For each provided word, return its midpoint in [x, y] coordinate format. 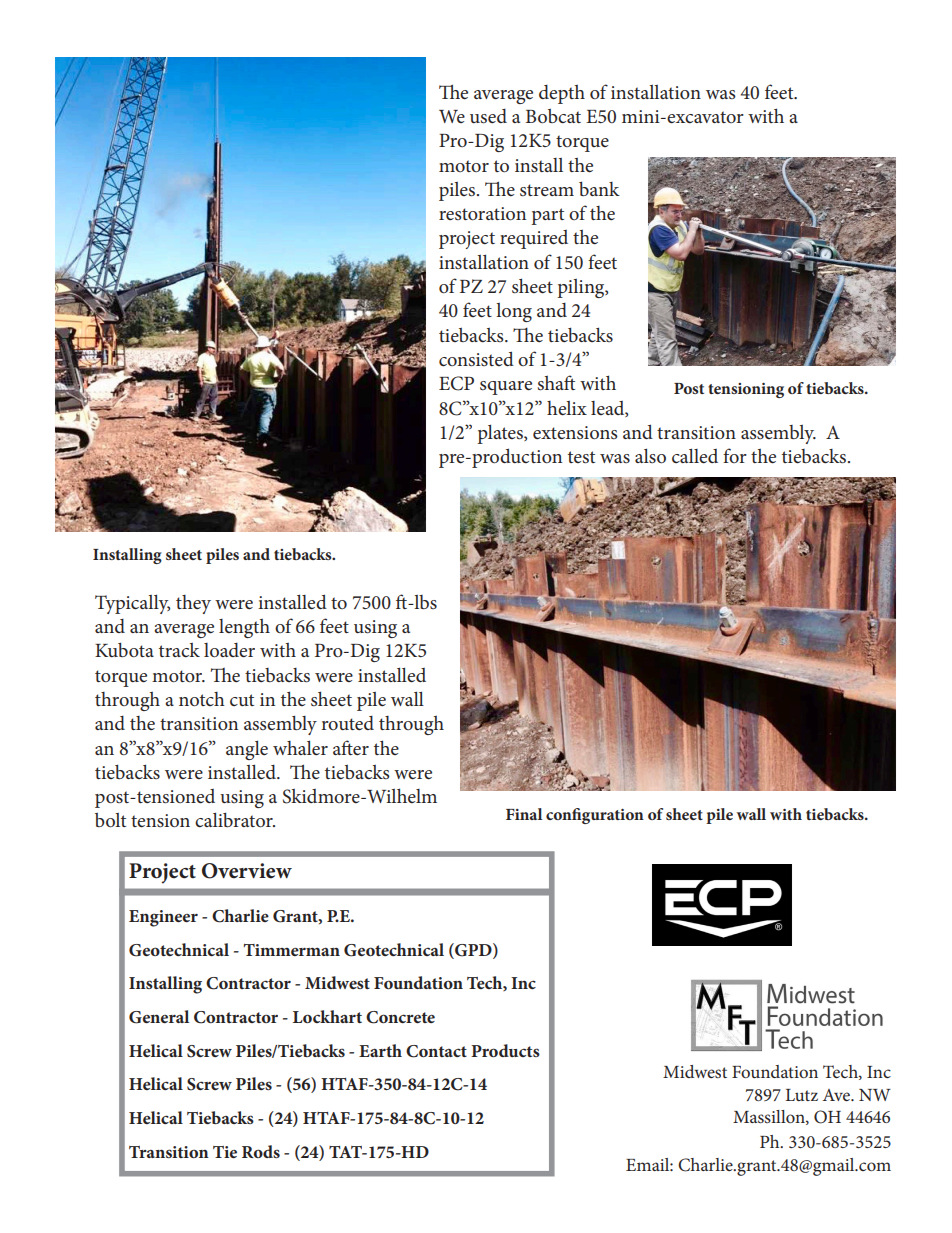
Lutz [802, 1095]
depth [562, 94]
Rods [261, 1151]
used [488, 116]
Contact [436, 1051]
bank [599, 189]
